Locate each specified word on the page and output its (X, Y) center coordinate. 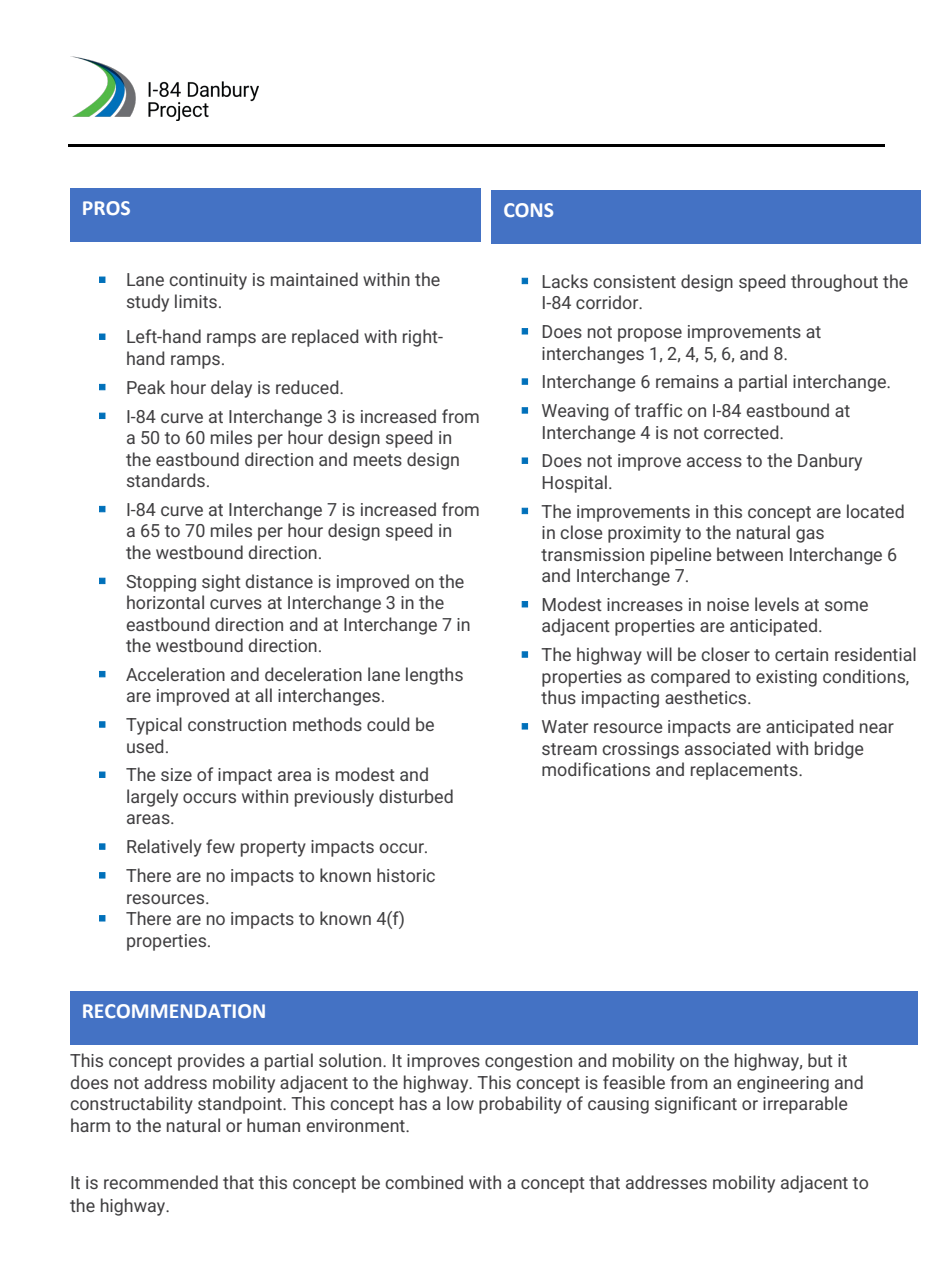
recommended (161, 1182)
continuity (208, 281)
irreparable (805, 1105)
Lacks (565, 281)
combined (424, 1182)
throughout (834, 283)
